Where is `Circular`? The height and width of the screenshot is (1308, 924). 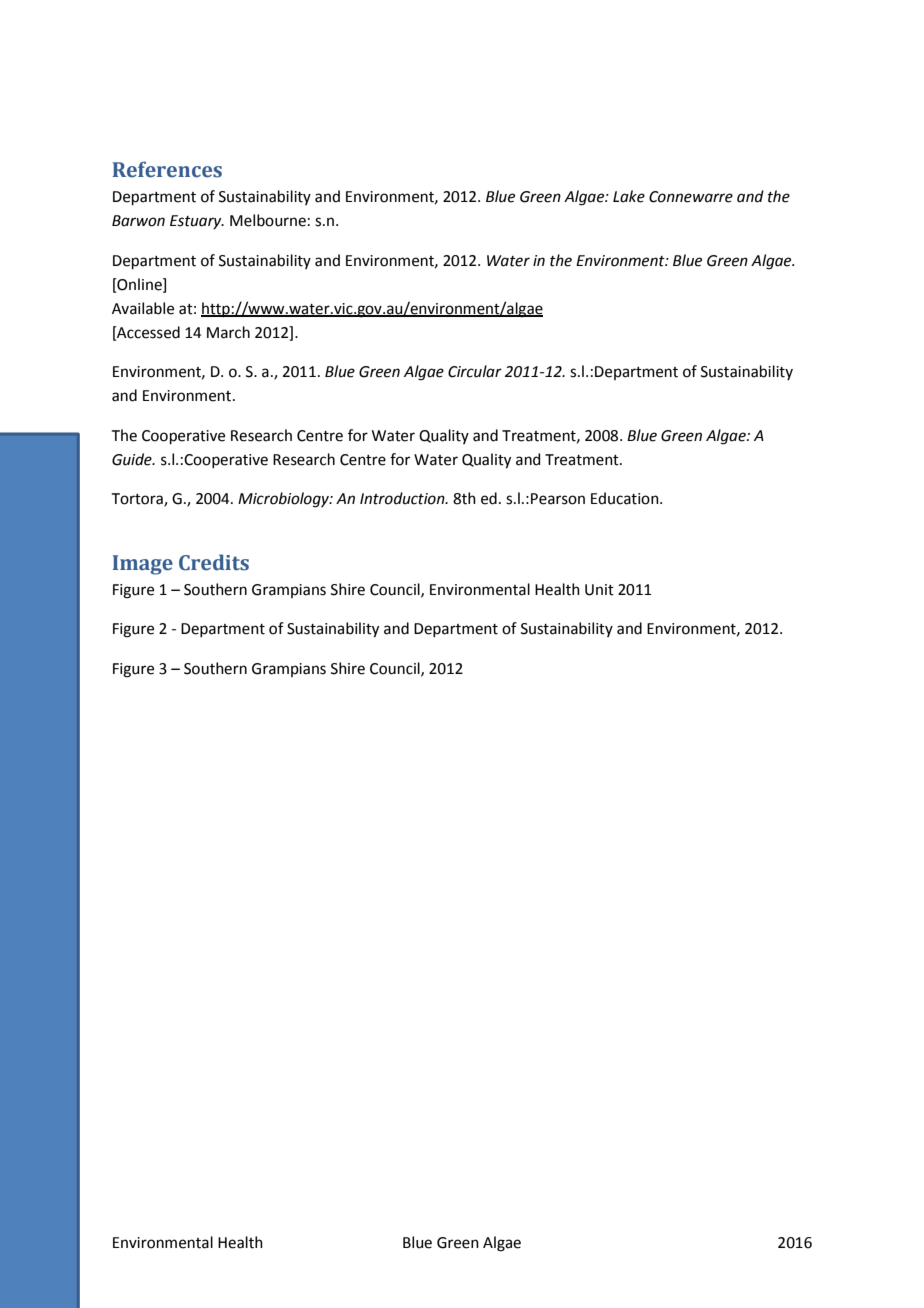
Circular is located at coordinates (475, 371).
